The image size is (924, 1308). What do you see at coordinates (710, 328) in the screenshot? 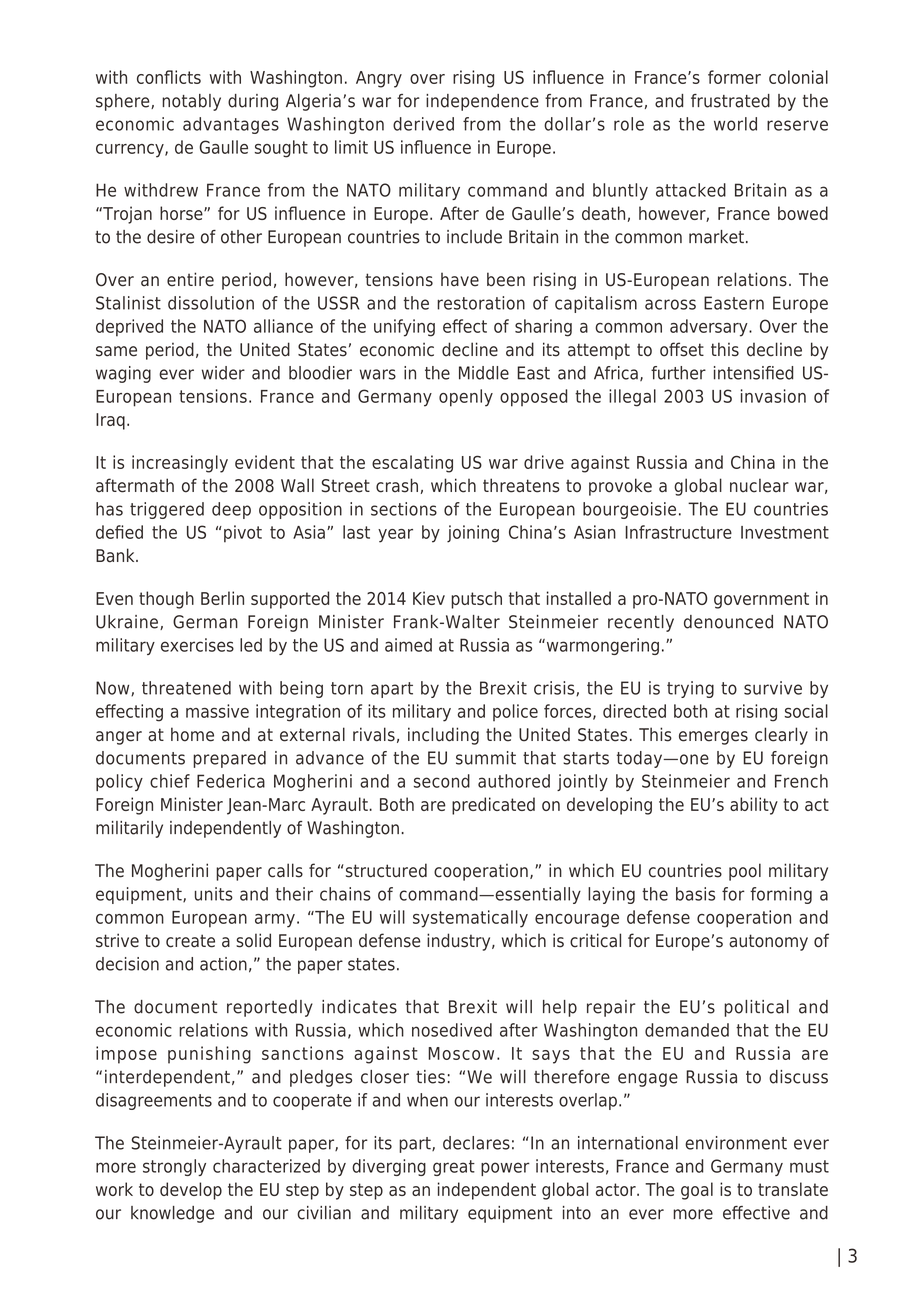
I see `adversary` at bounding box center [710, 328].
